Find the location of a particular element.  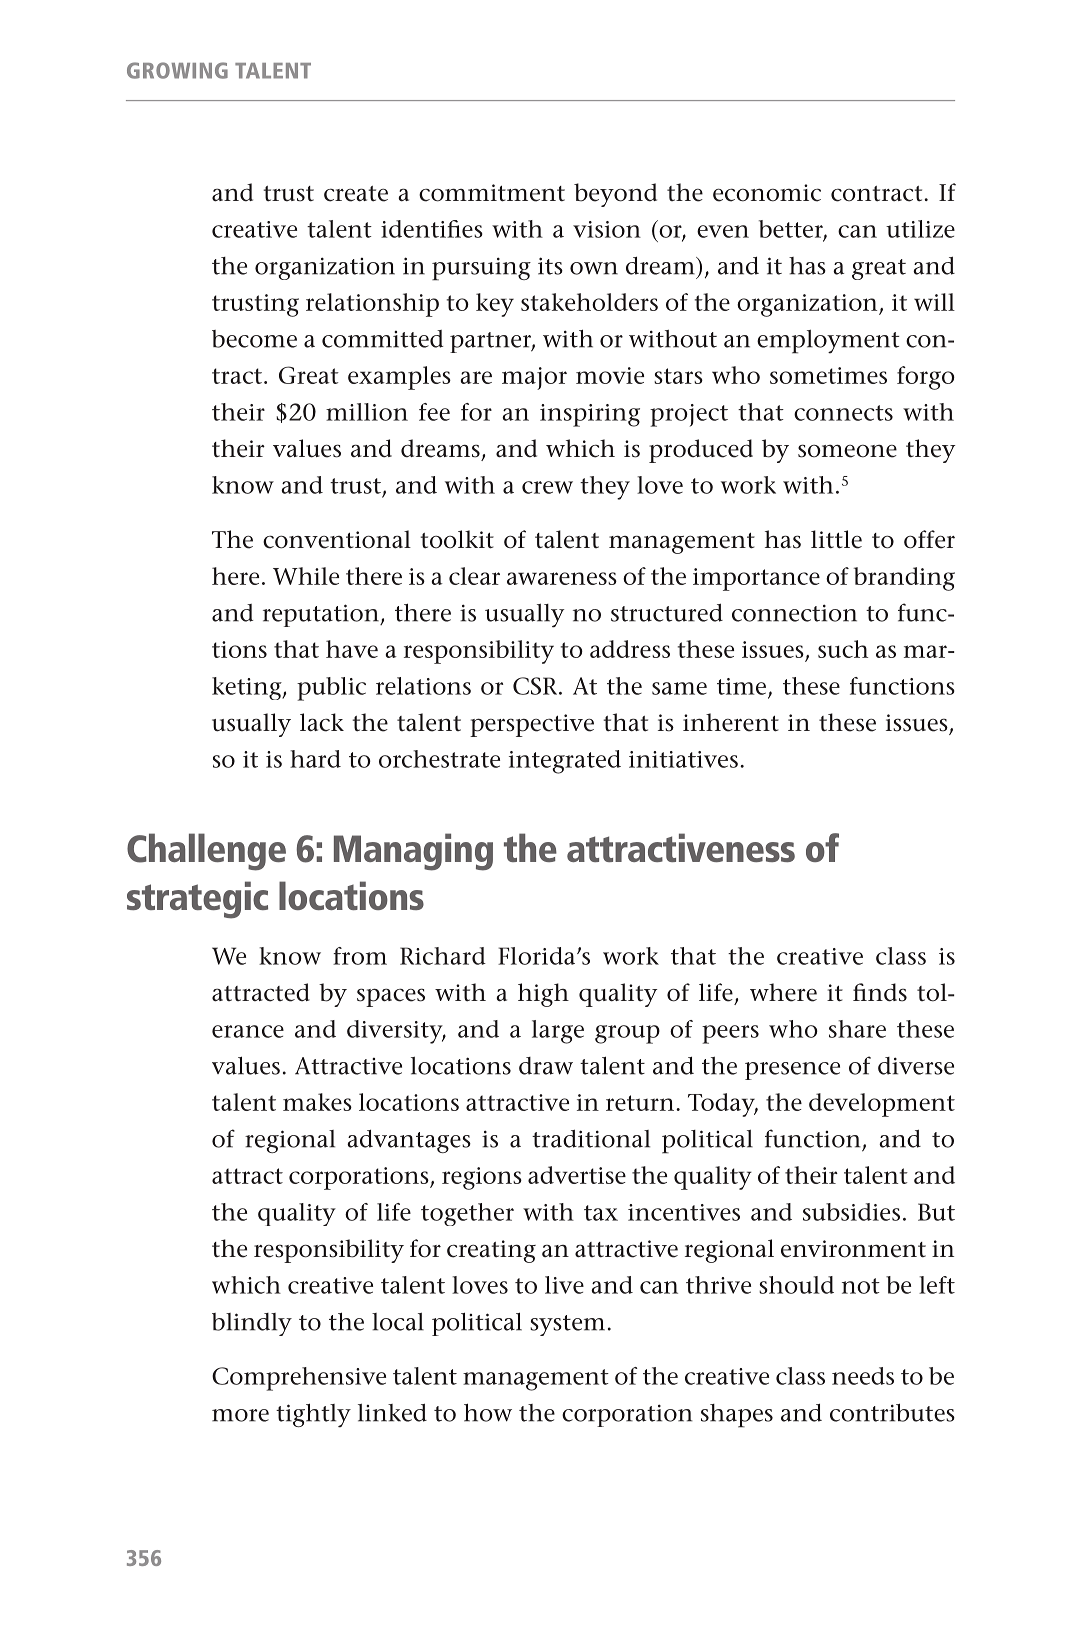

Comprehensive is located at coordinates (299, 1379).
